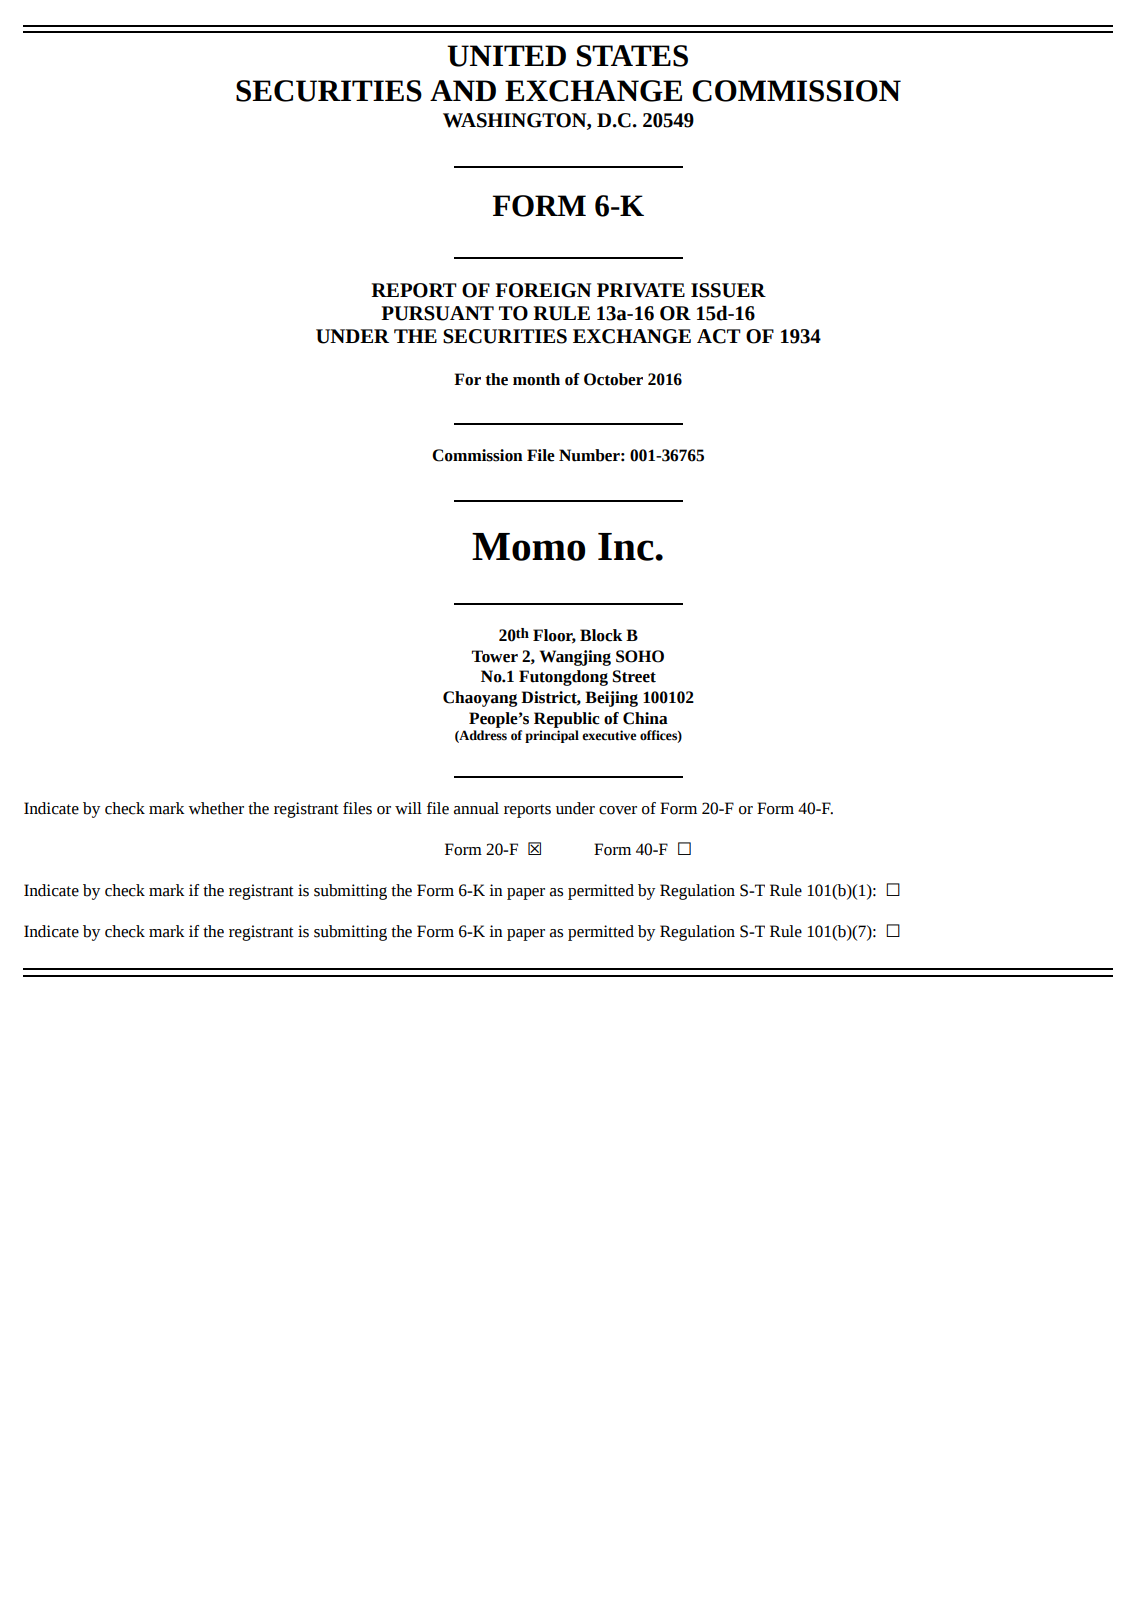 The image size is (1136, 1607). What do you see at coordinates (476, 808) in the image?
I see `annual` at bounding box center [476, 808].
